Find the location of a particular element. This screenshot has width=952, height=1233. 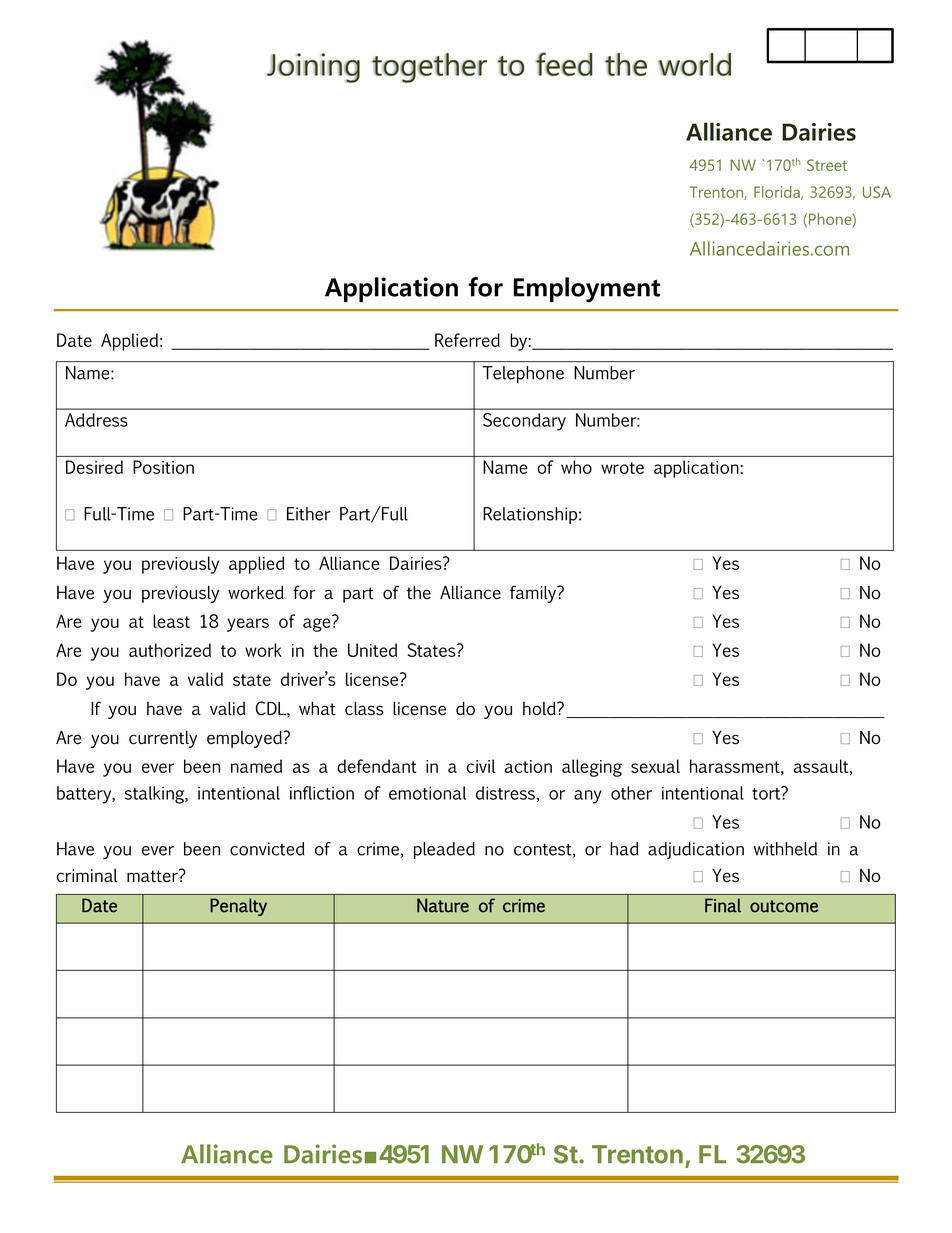

sexual is located at coordinates (655, 766).
